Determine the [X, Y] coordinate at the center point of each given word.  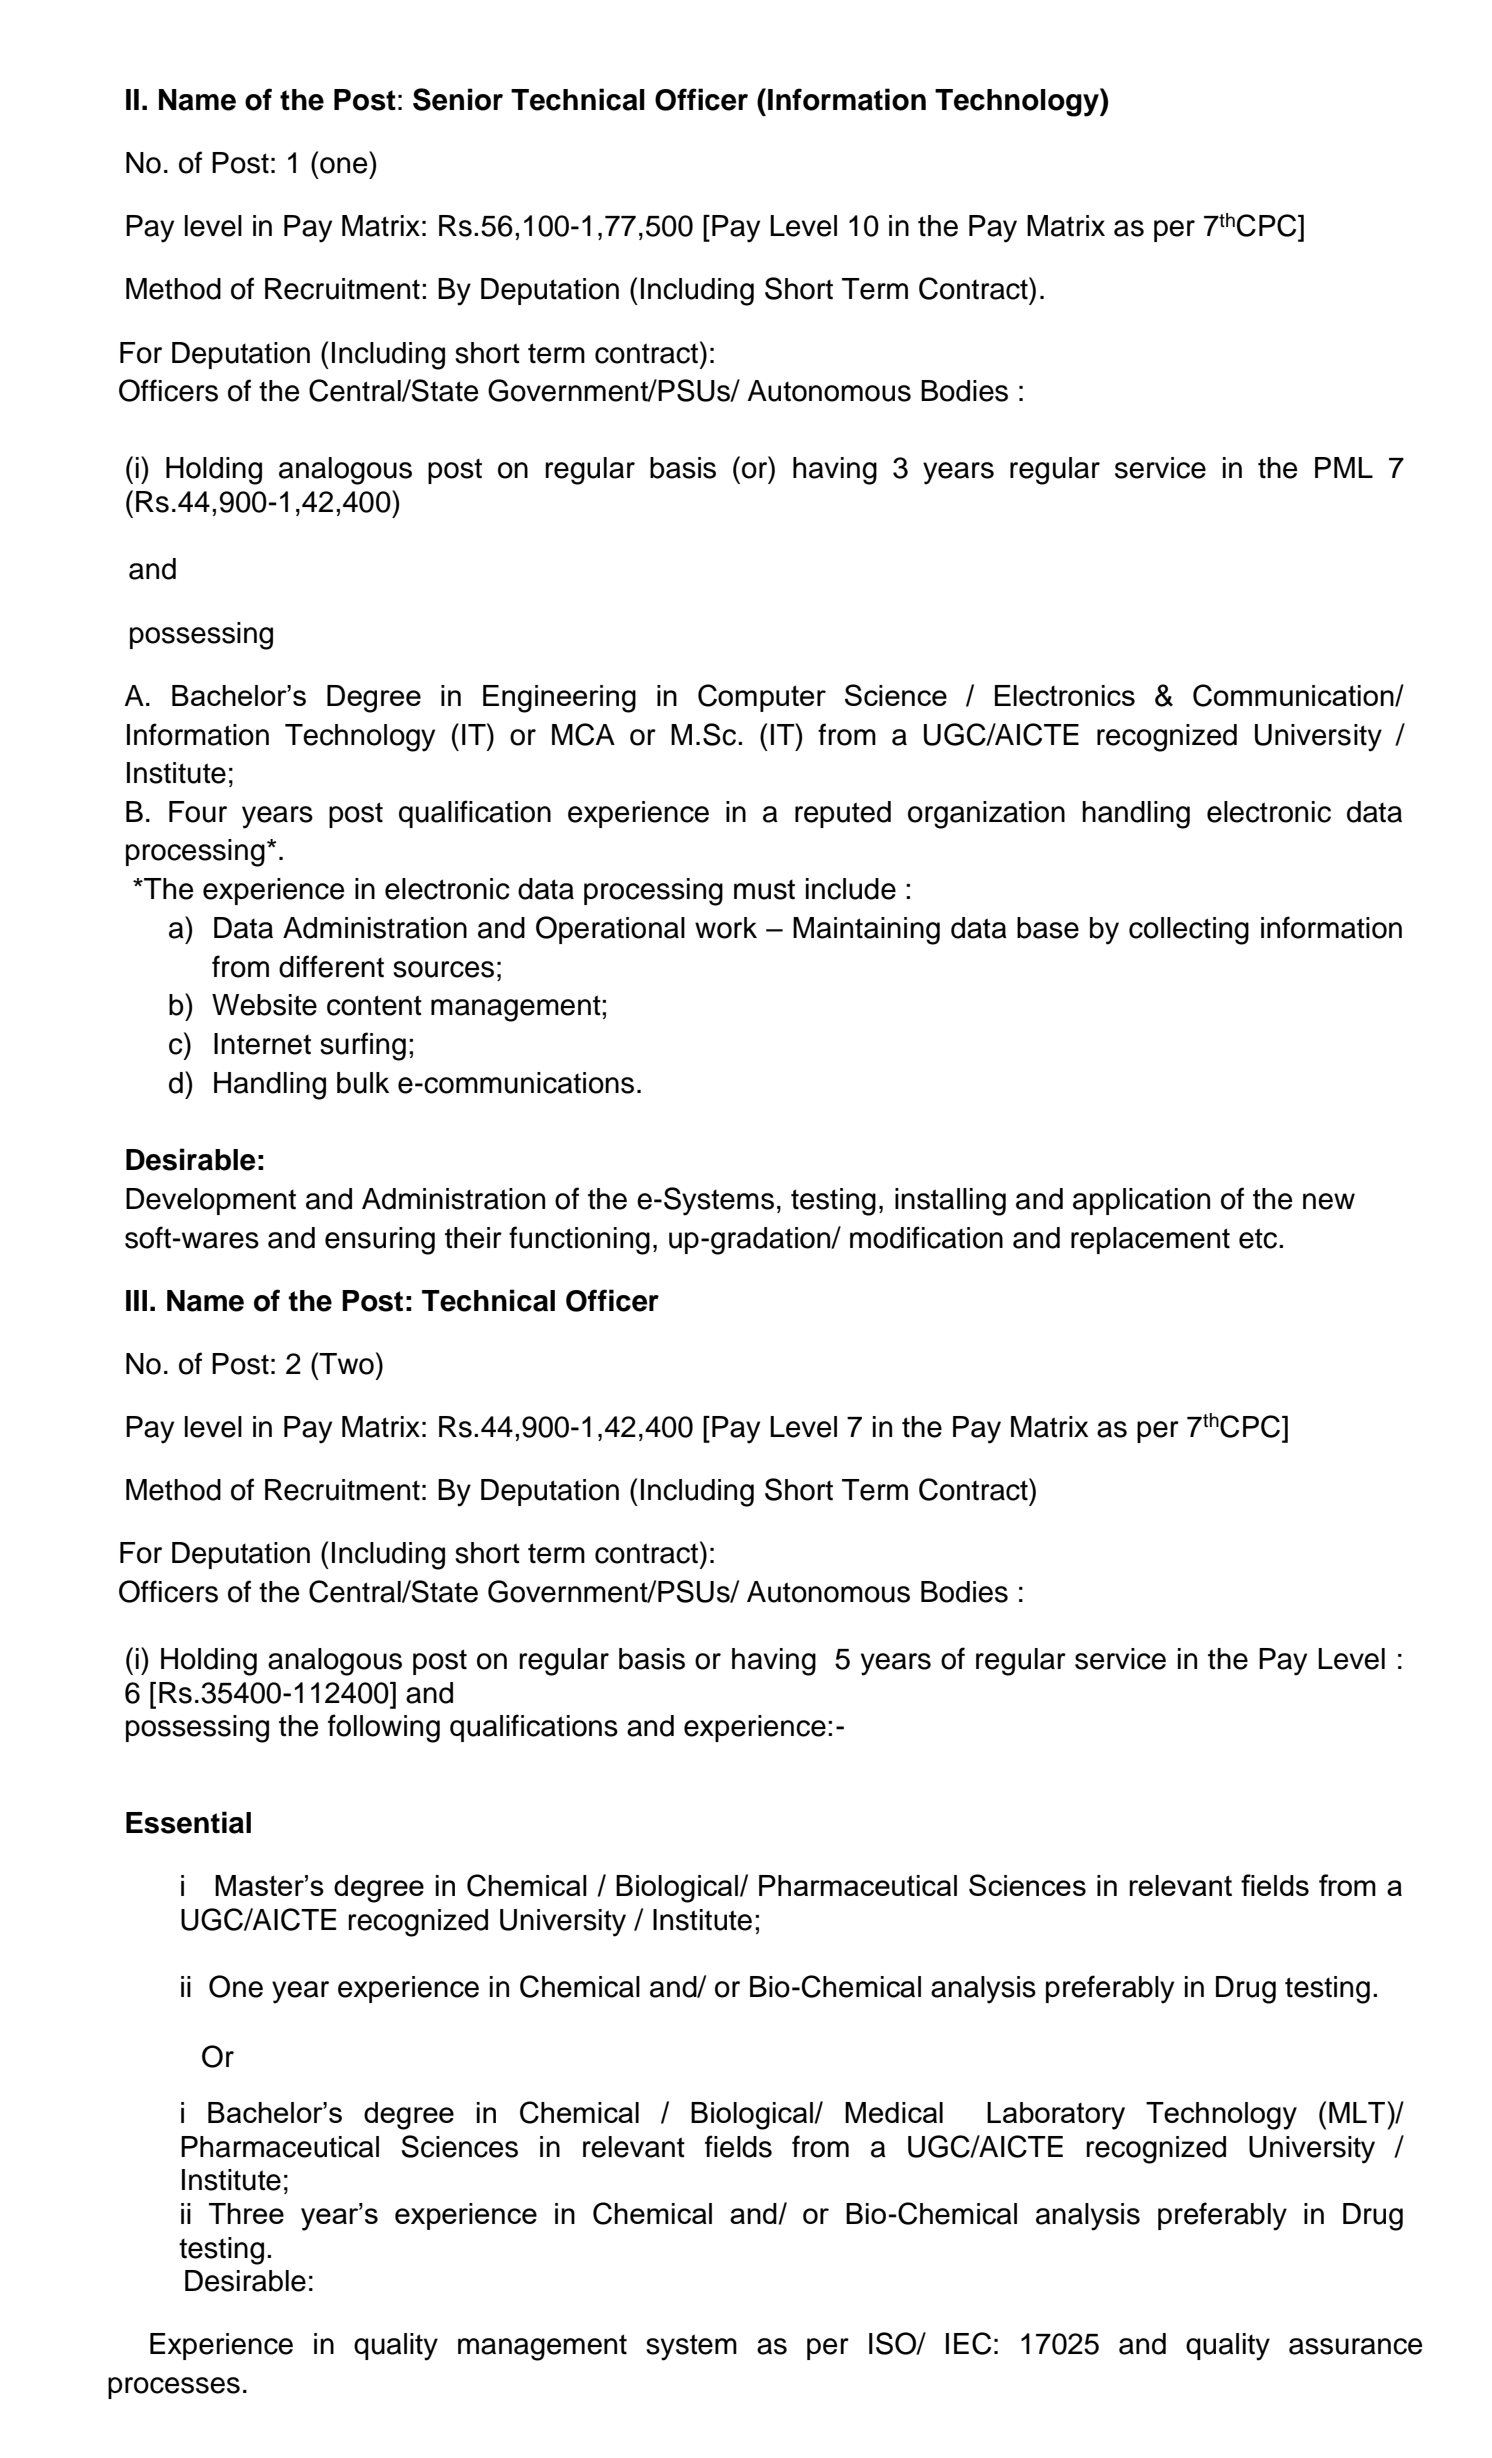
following [384, 1728]
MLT [1358, 2112]
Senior [458, 99]
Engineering [559, 699]
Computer [762, 698]
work [726, 928]
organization [986, 815]
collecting [1189, 931]
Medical [894, 2112]
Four [198, 812]
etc [1259, 1238]
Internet [262, 1044]
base [1048, 928]
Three [246, 2213]
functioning [579, 1240]
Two [346, 1364]
